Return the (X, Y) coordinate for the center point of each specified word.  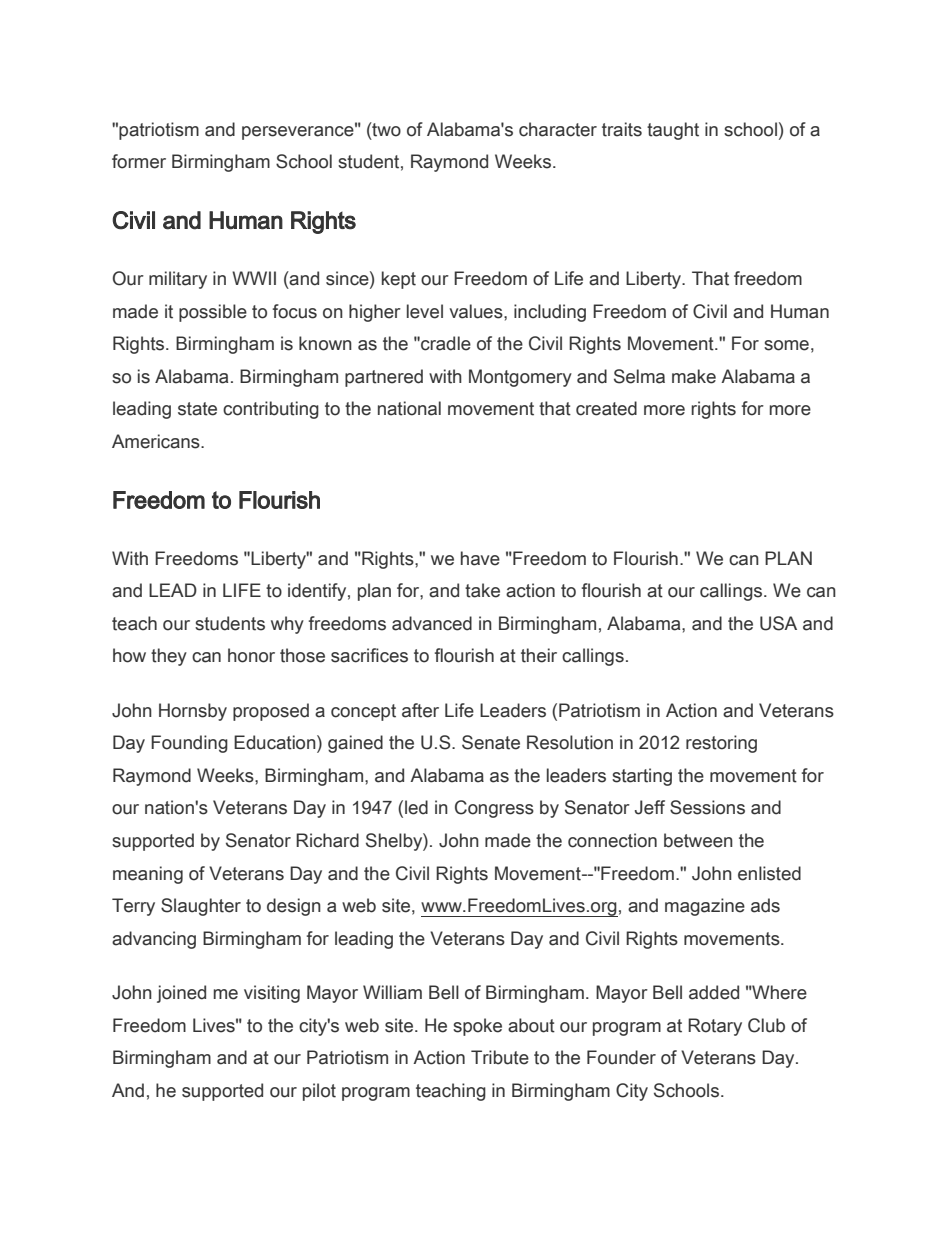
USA (778, 623)
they (169, 657)
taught (673, 131)
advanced (432, 623)
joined (181, 994)
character (558, 129)
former (139, 161)
